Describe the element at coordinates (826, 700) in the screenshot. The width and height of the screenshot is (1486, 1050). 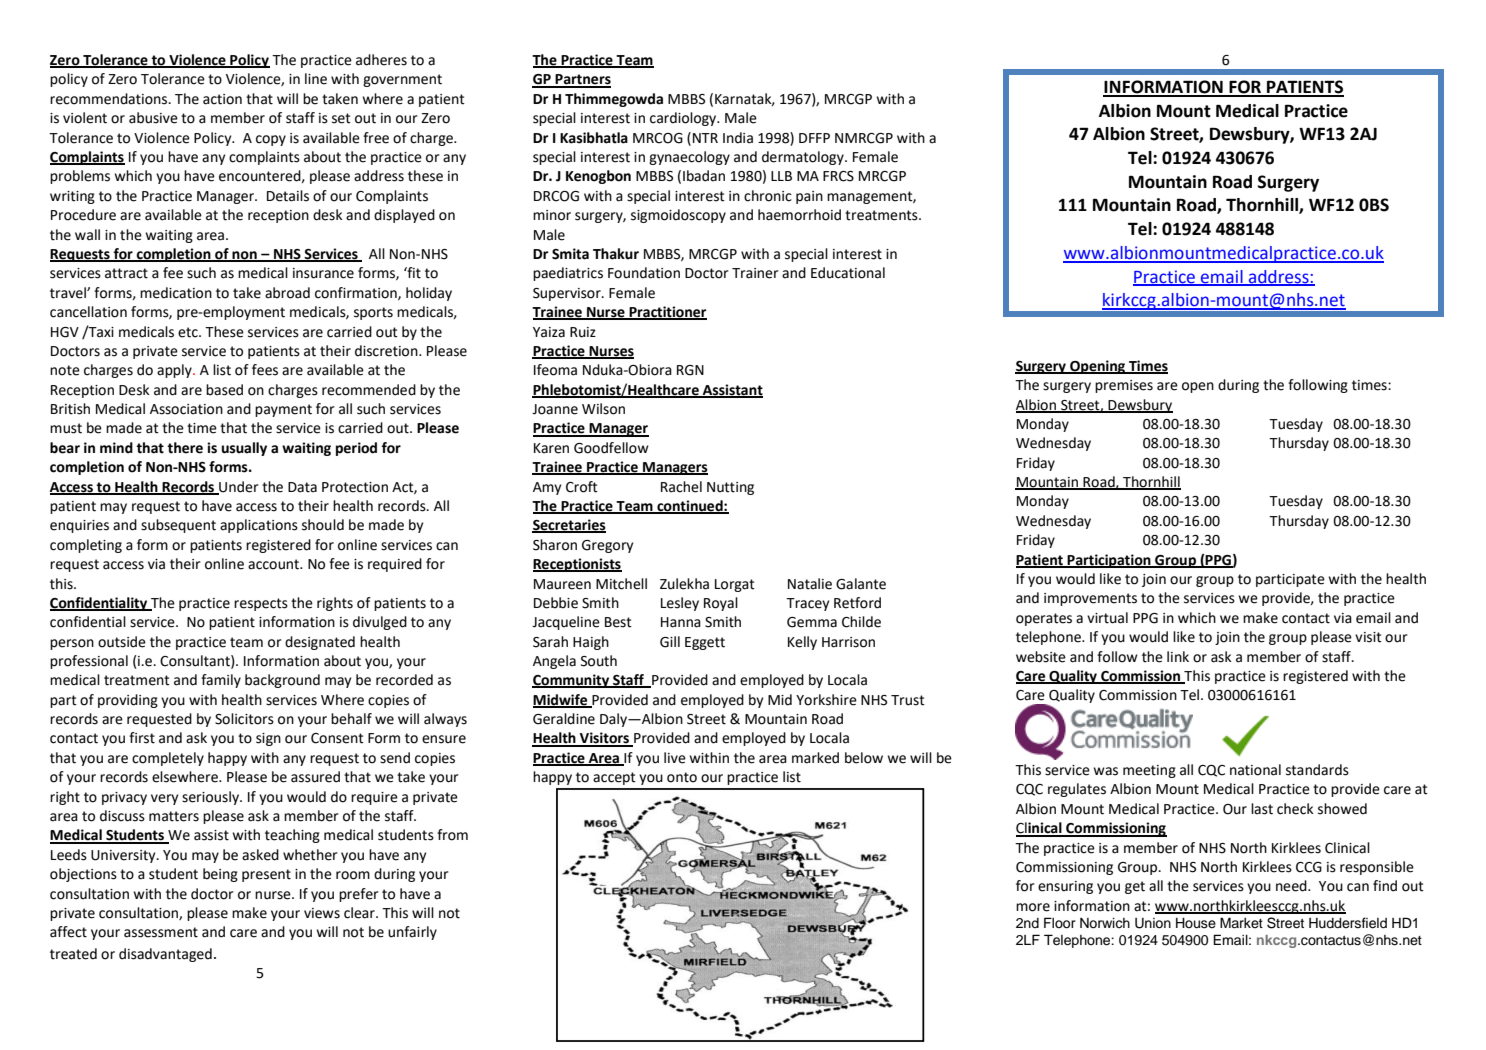
I see `Yorkshire` at that location.
